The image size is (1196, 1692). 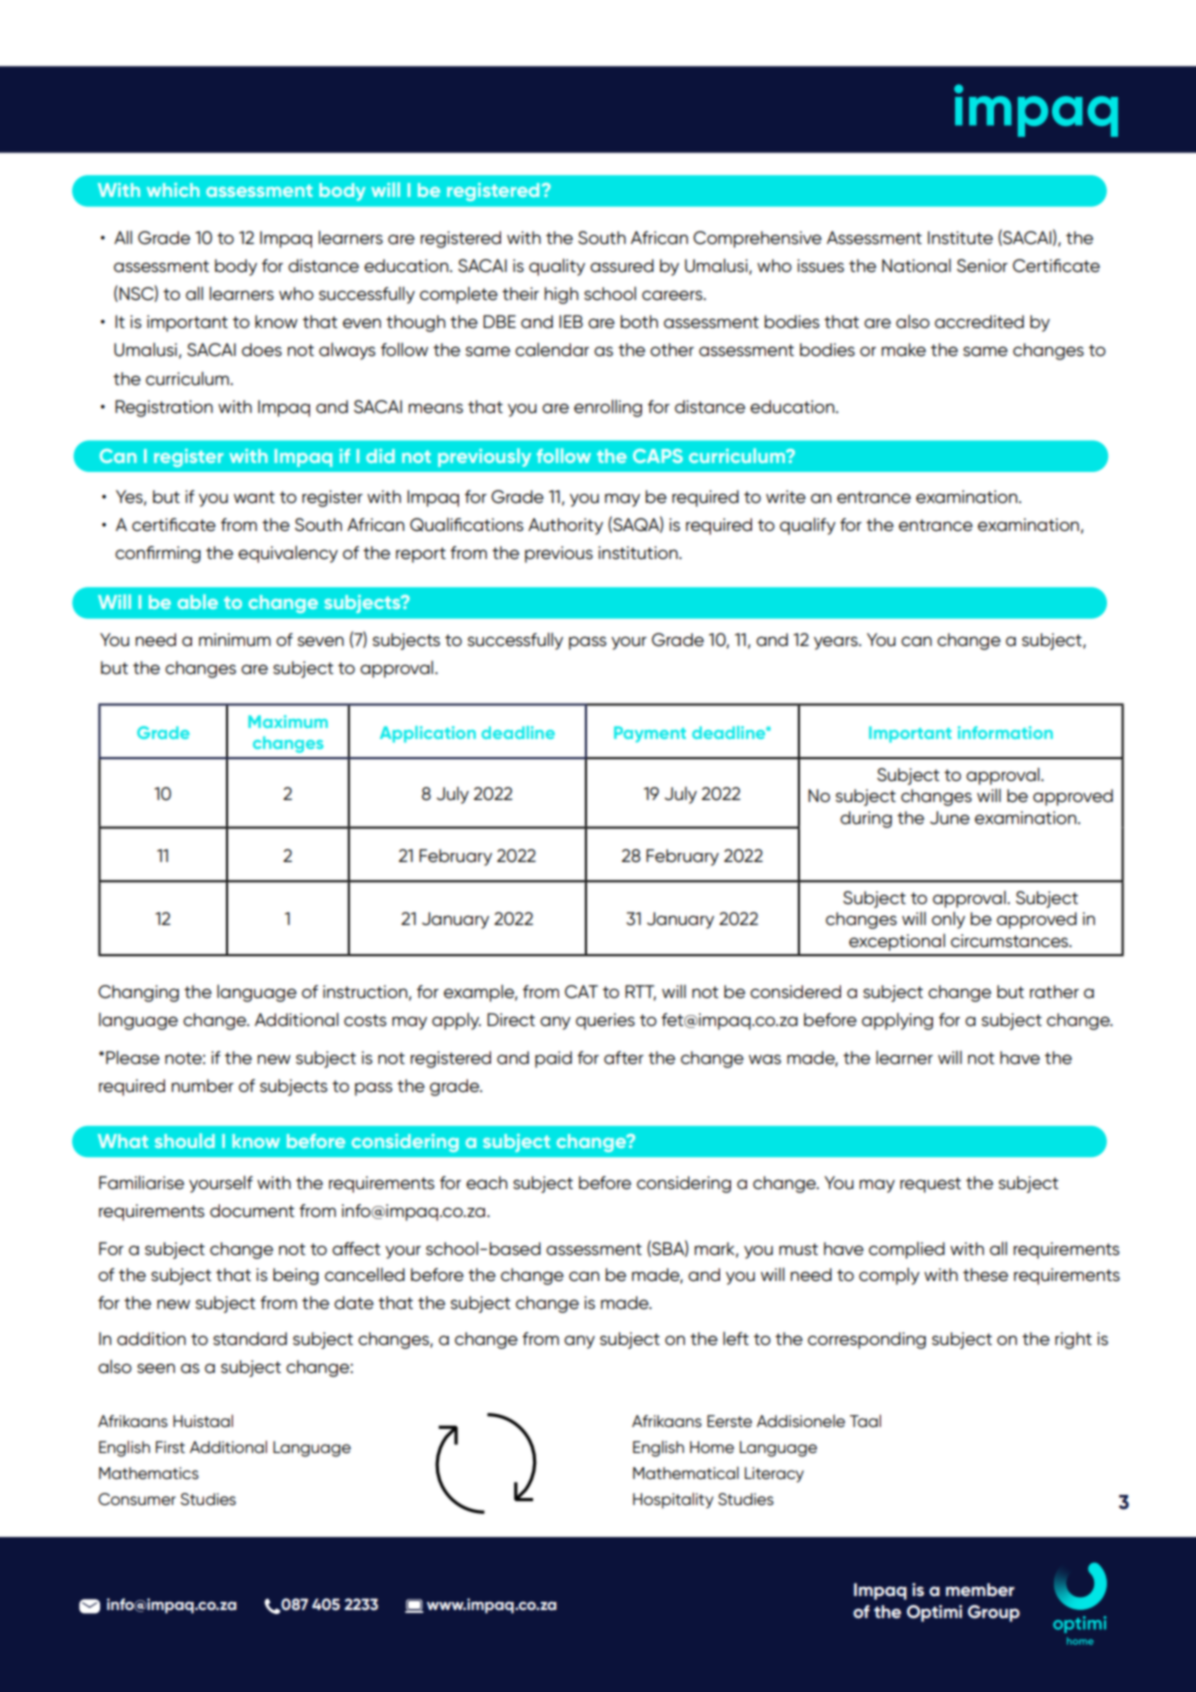 What do you see at coordinates (673, 1500) in the page?
I see `Hospitality` at bounding box center [673, 1500].
